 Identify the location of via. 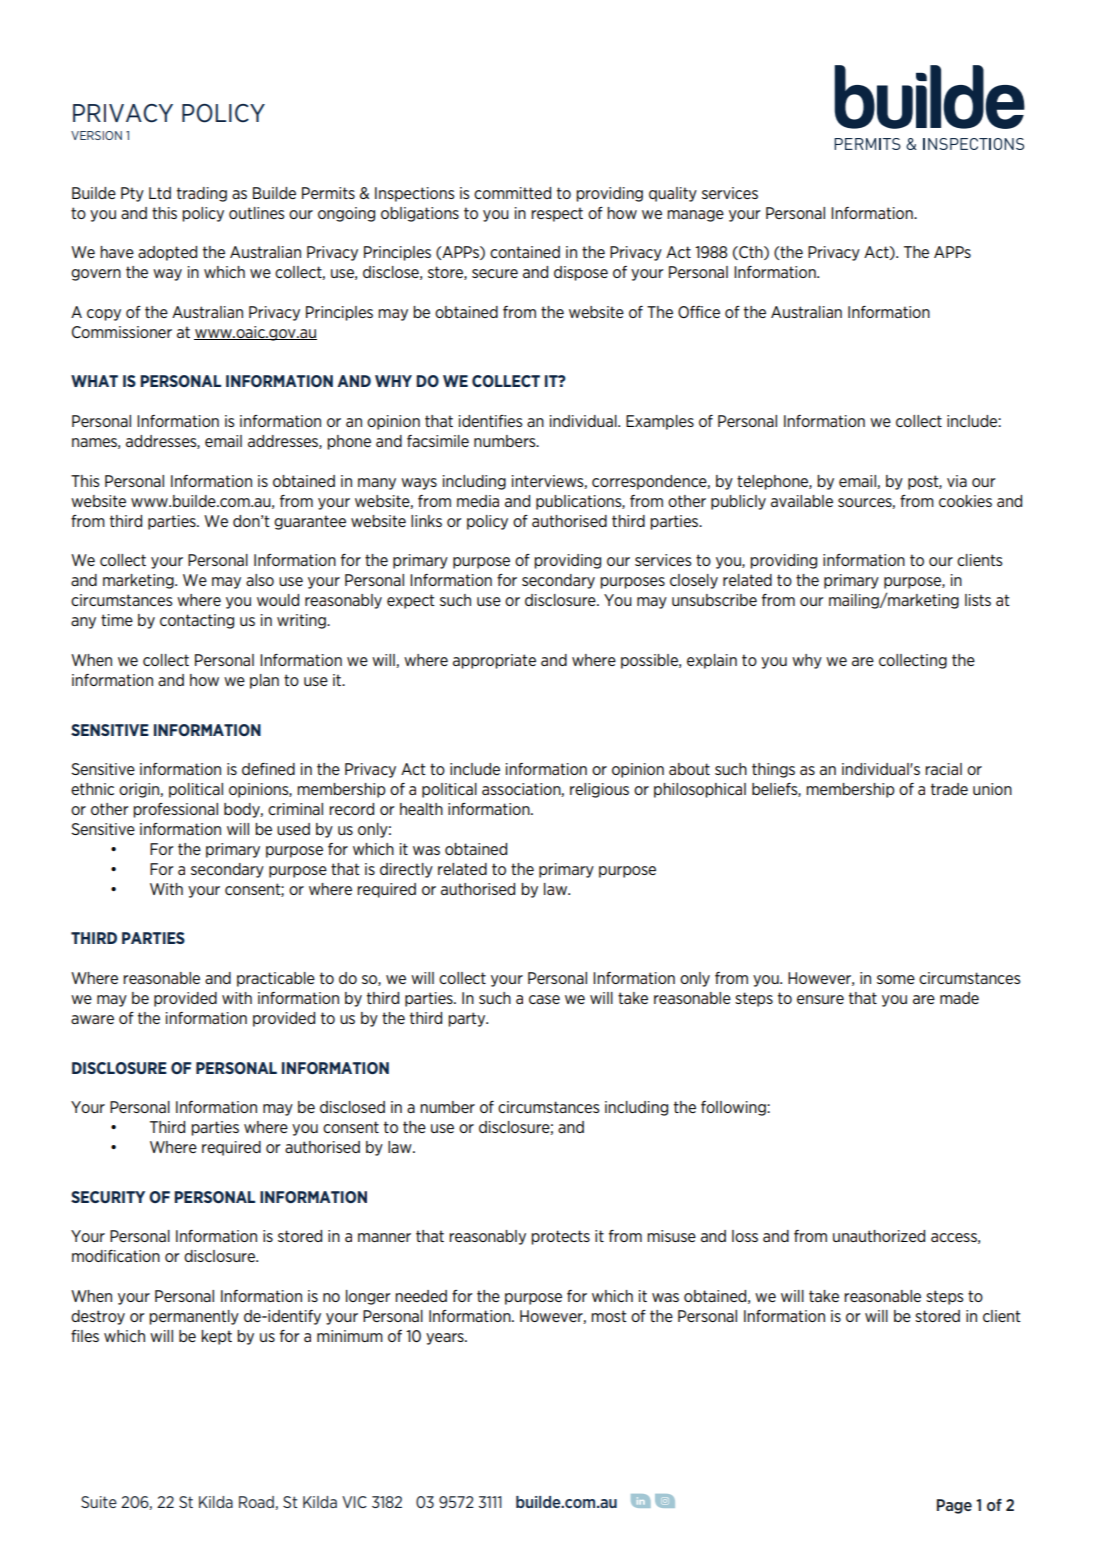
(957, 481).
